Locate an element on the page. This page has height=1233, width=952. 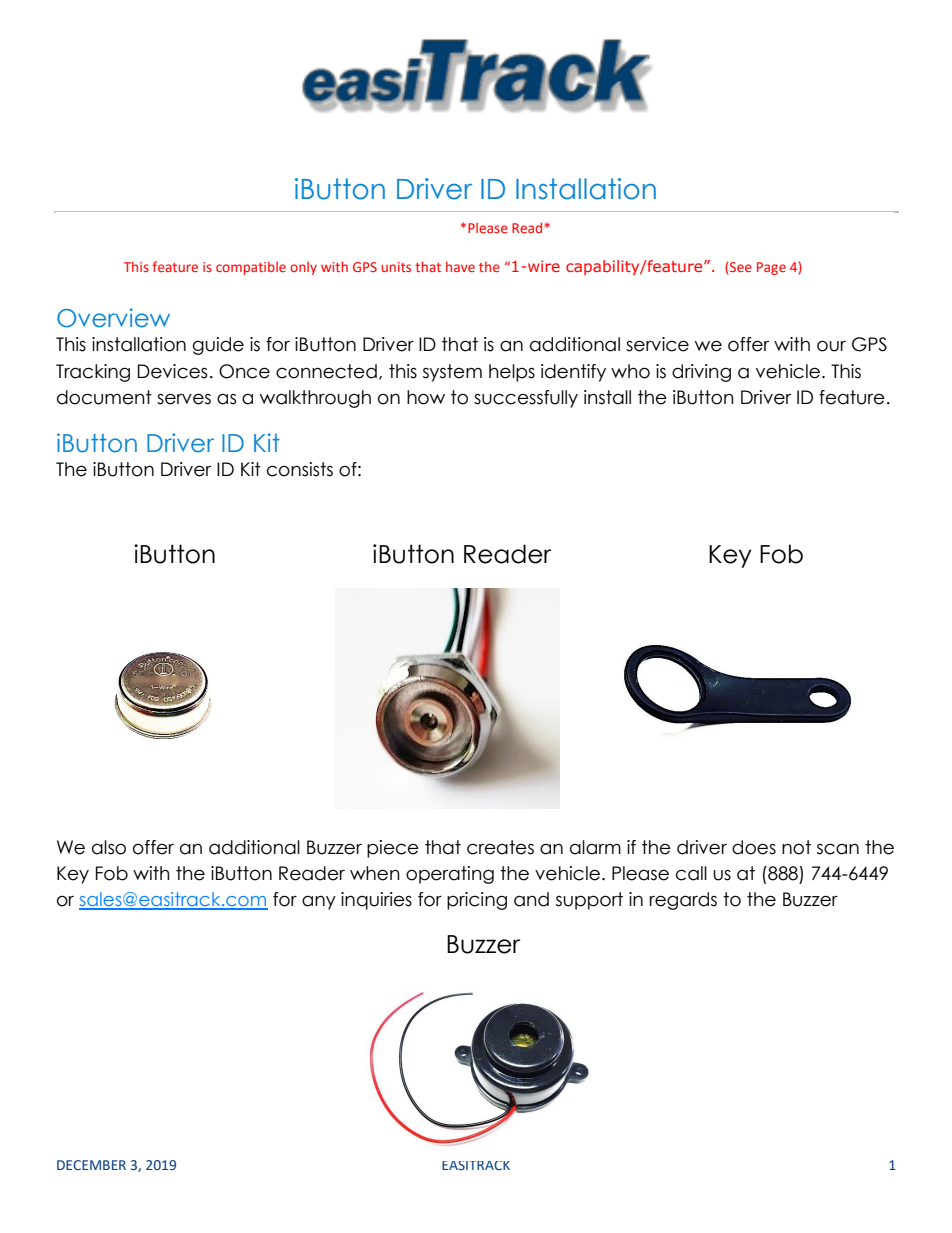
creates is located at coordinates (500, 847).
